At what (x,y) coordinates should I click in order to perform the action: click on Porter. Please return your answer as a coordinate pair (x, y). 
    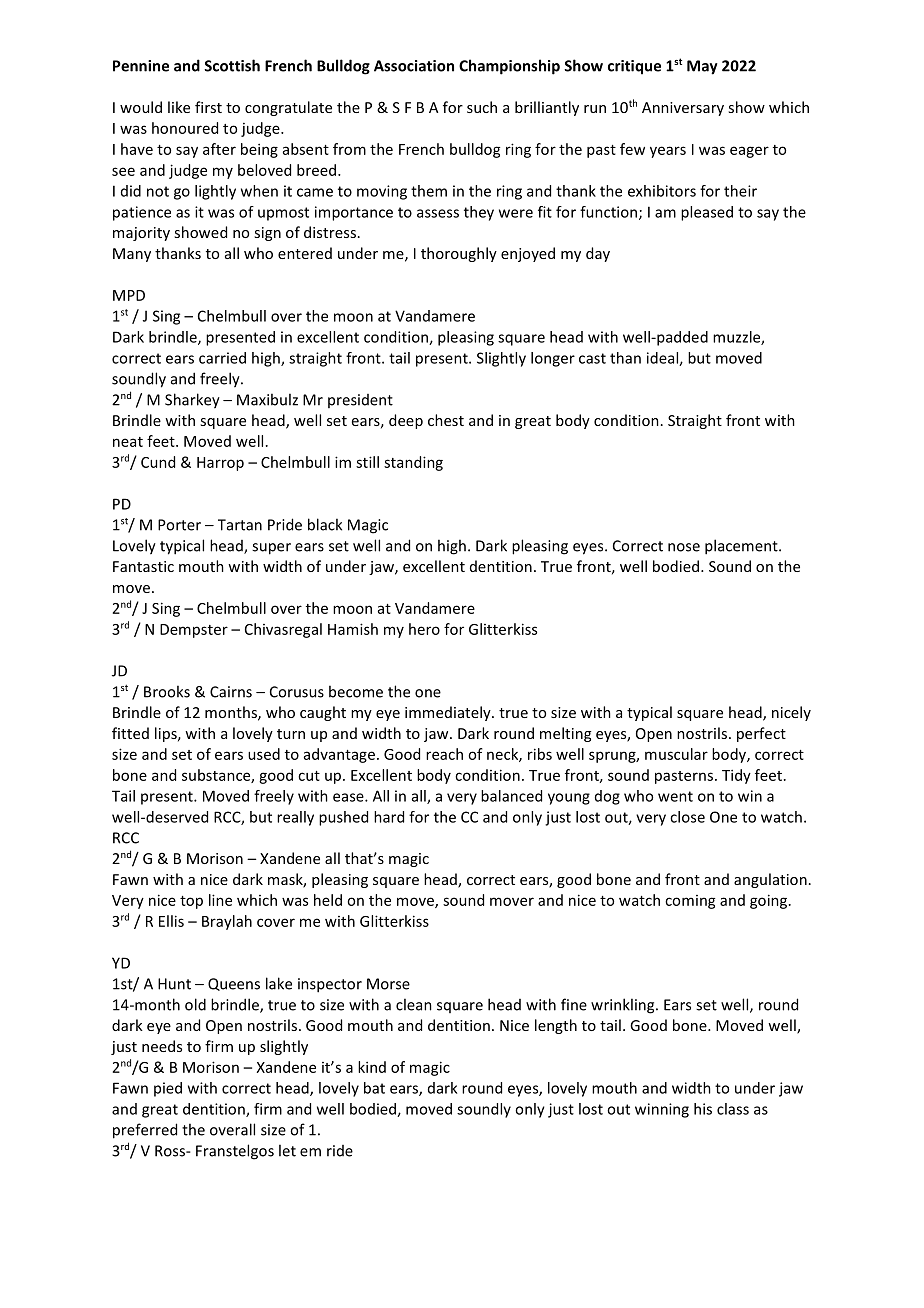
    Looking at the image, I should click on (179, 525).
